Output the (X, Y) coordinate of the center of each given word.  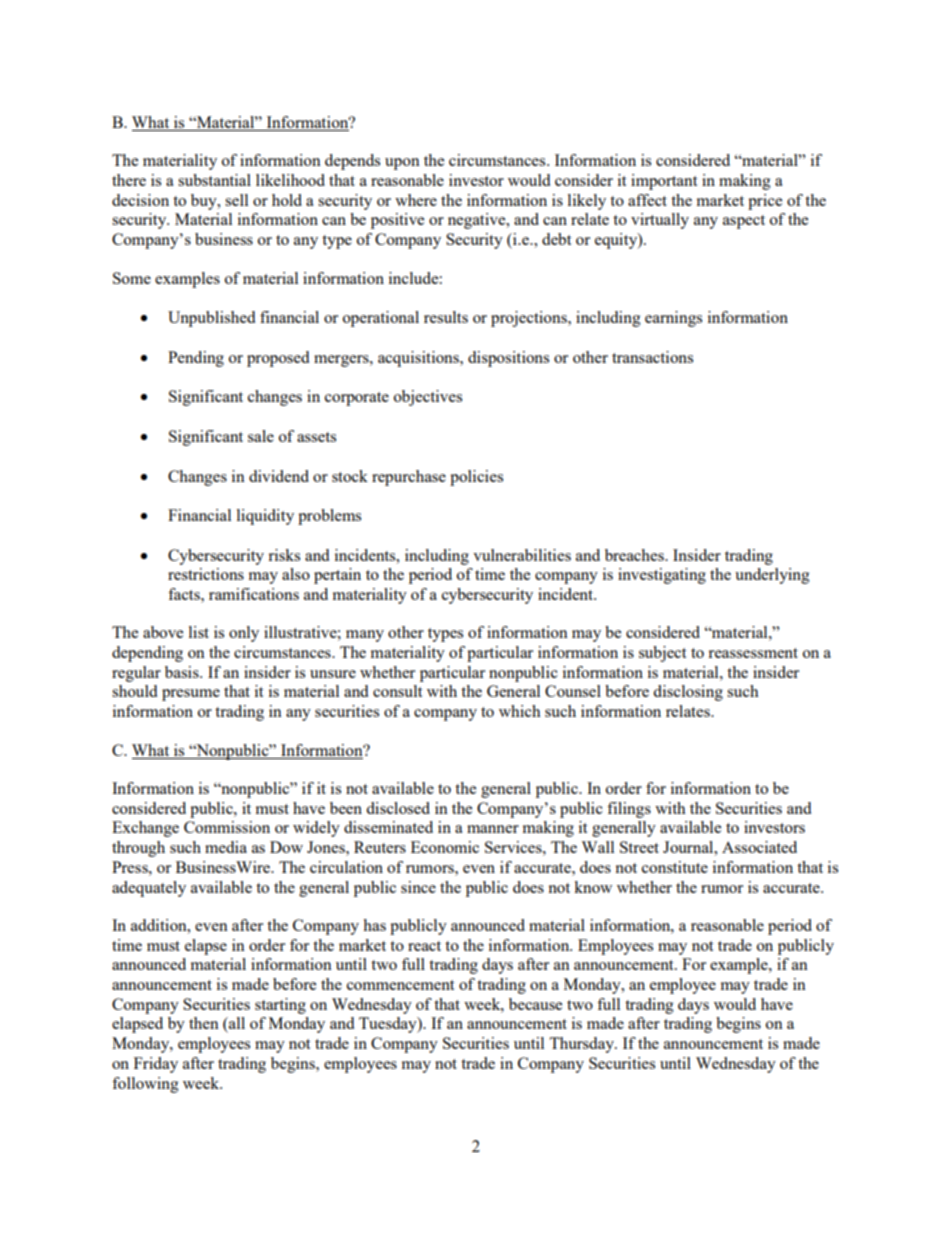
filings (629, 810)
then (204, 1023)
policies (476, 478)
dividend (279, 476)
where (416, 200)
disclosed (398, 808)
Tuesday (389, 1025)
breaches (635, 555)
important (664, 182)
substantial (214, 180)
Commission (227, 827)
